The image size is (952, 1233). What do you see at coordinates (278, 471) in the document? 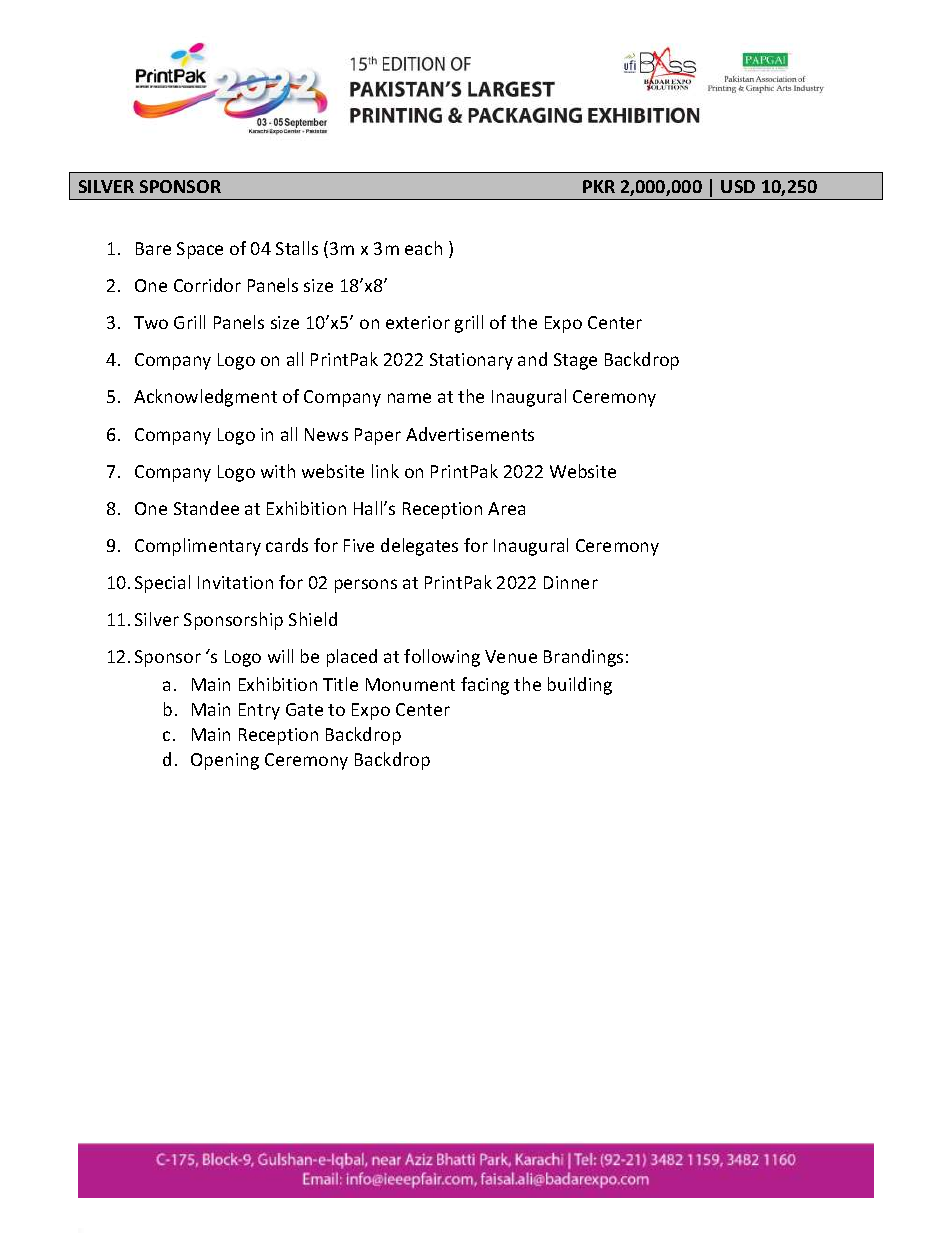
I see `with` at bounding box center [278, 471].
